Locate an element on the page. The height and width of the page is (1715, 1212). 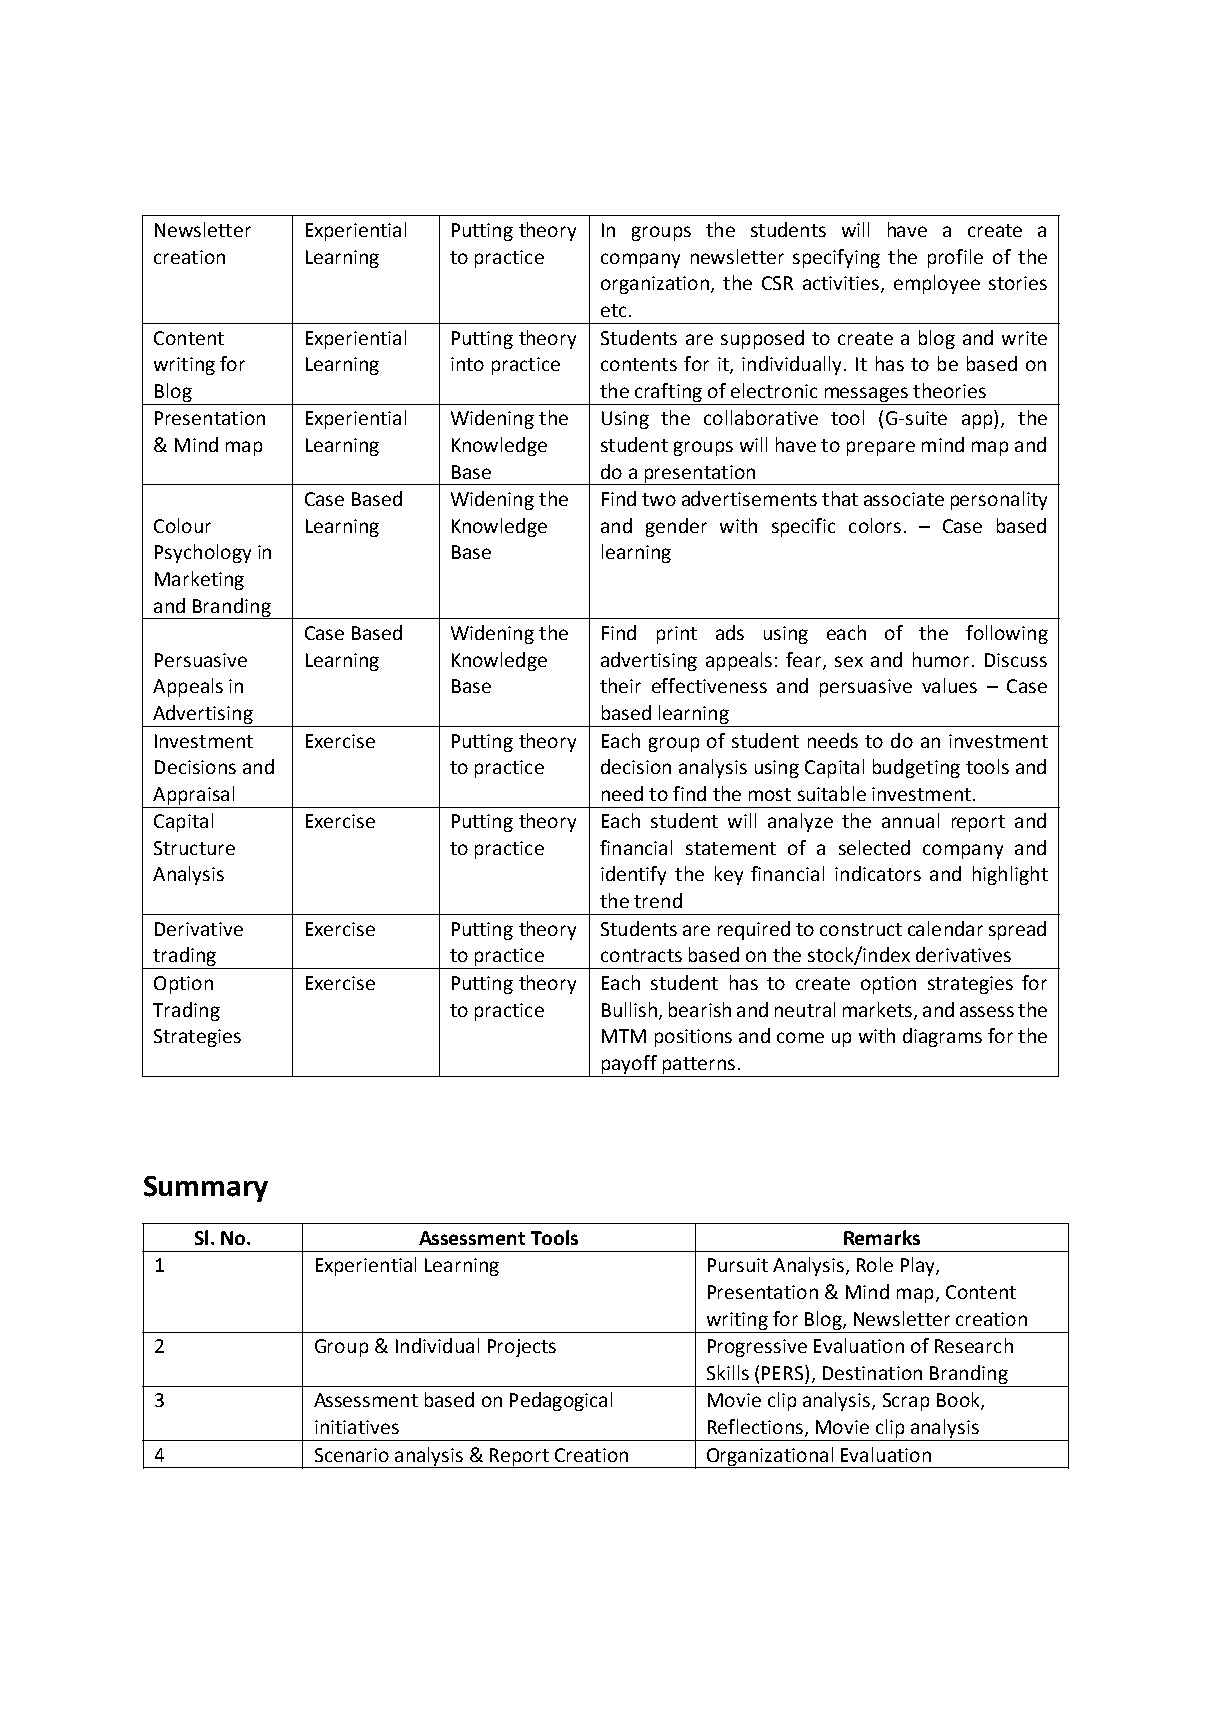
their is located at coordinates (620, 685).
